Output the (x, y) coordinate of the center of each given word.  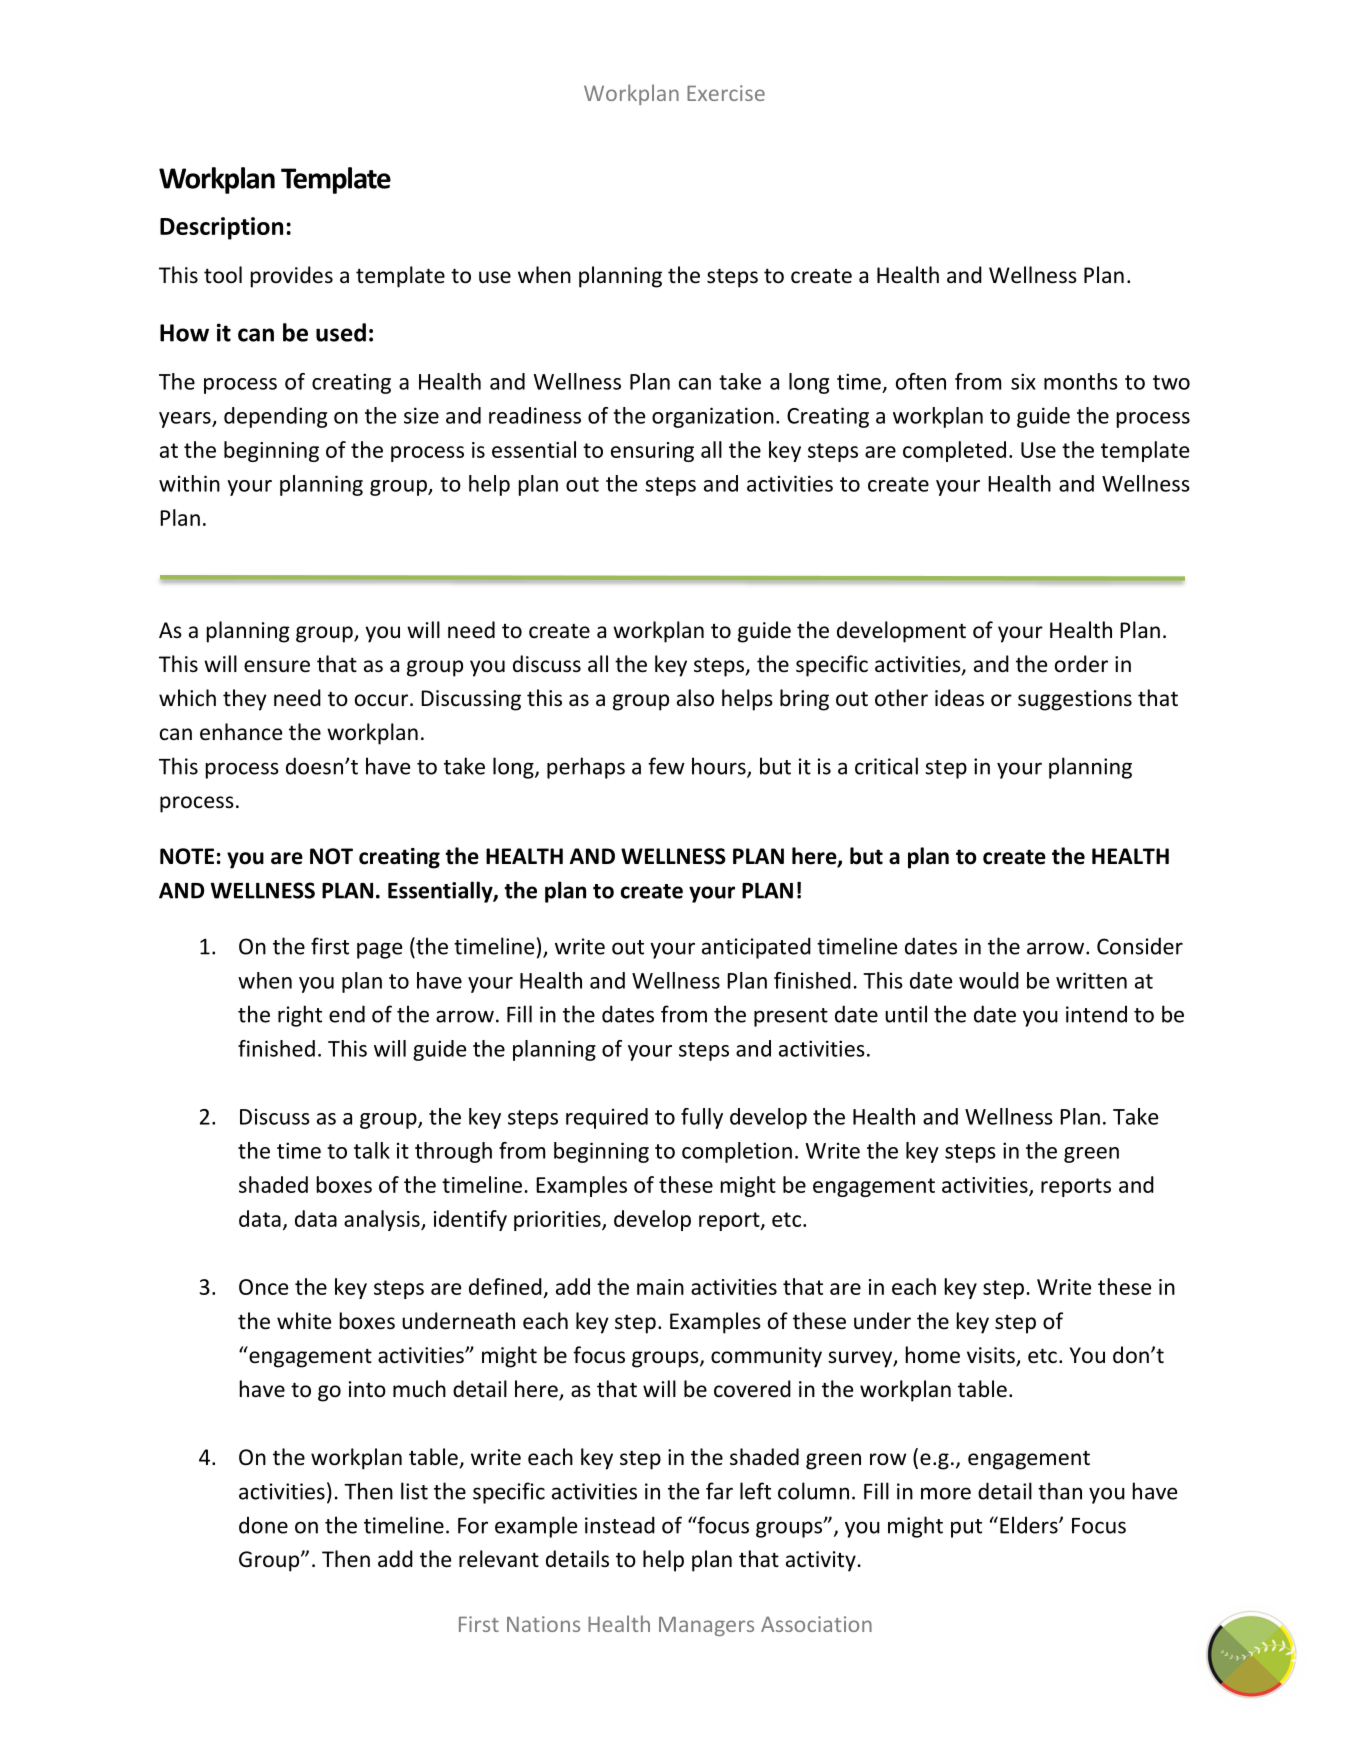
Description (221, 228)
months (1081, 381)
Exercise (726, 93)
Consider (1140, 946)
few (666, 766)
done (263, 1525)
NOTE (187, 856)
